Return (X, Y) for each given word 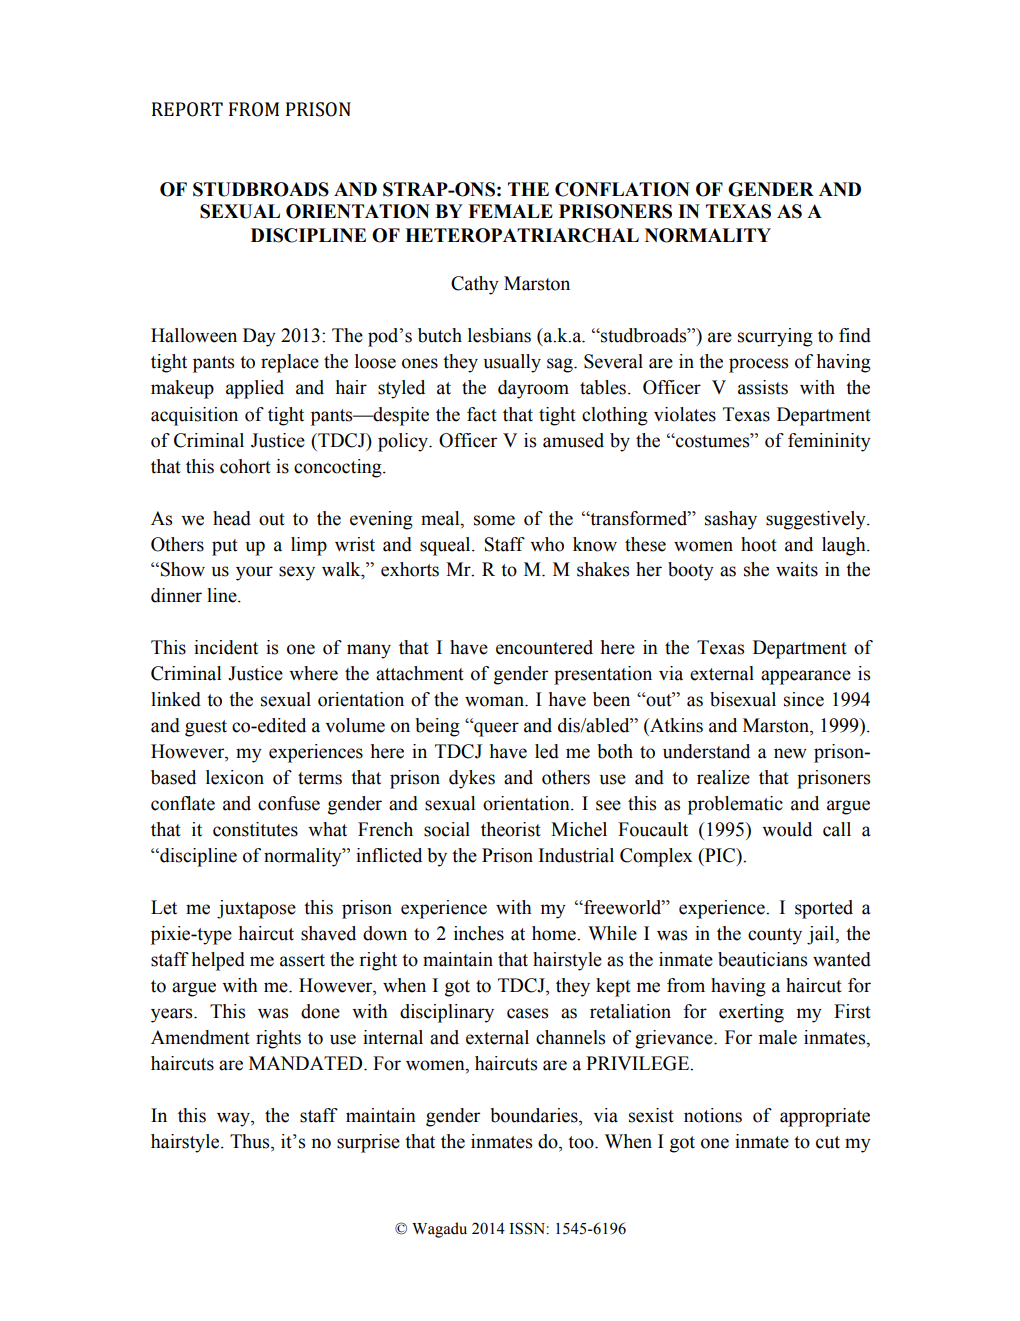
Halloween (194, 335)
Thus (251, 1142)
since (804, 699)
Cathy (475, 285)
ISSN (528, 1228)
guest (206, 728)
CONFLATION (622, 189)
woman (495, 701)
